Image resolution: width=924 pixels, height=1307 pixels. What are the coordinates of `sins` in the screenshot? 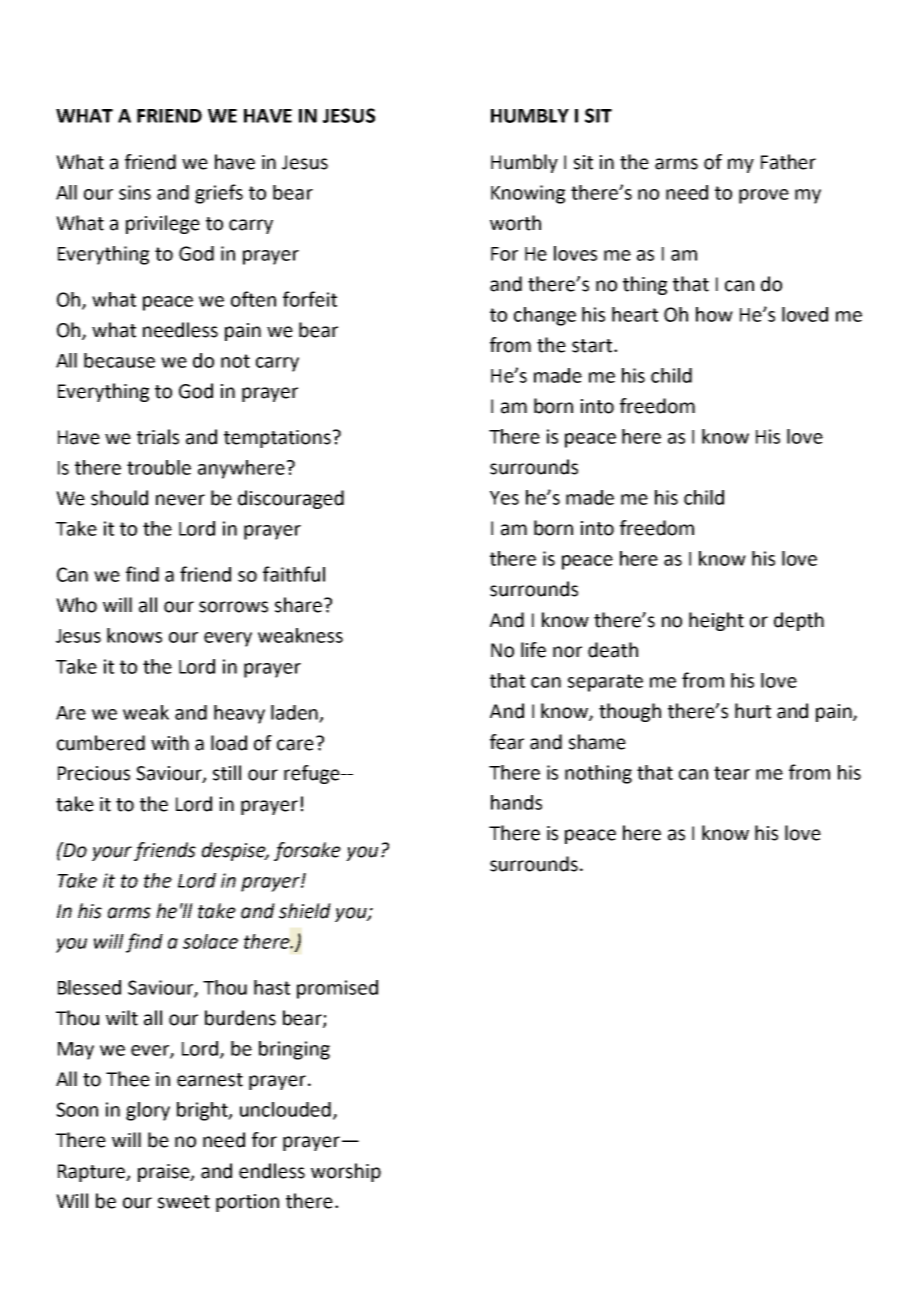 It's located at (135, 192).
